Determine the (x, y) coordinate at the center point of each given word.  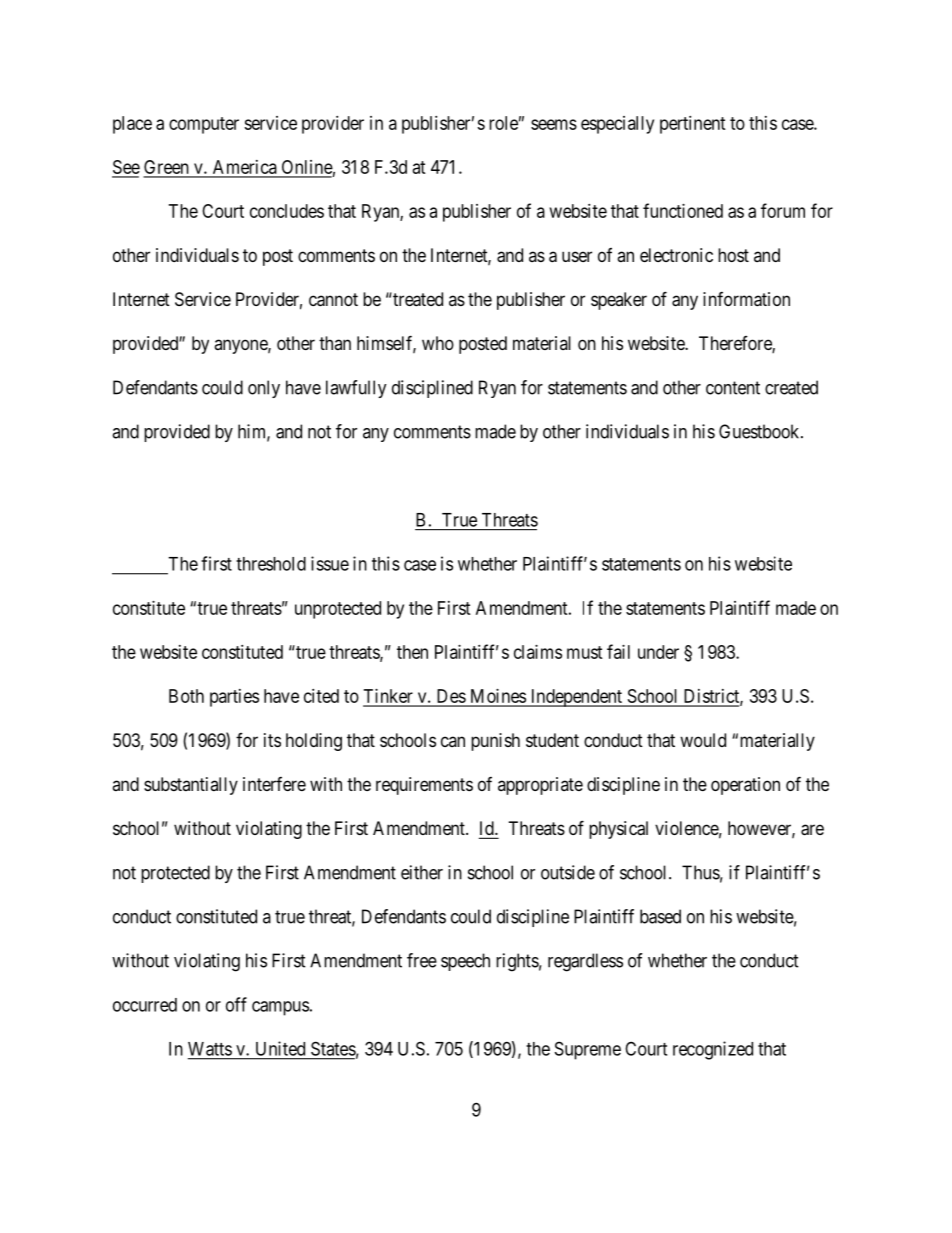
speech (465, 962)
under (658, 652)
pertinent (693, 125)
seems (554, 124)
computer (204, 125)
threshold (271, 564)
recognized (713, 1050)
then (412, 652)
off (236, 1004)
